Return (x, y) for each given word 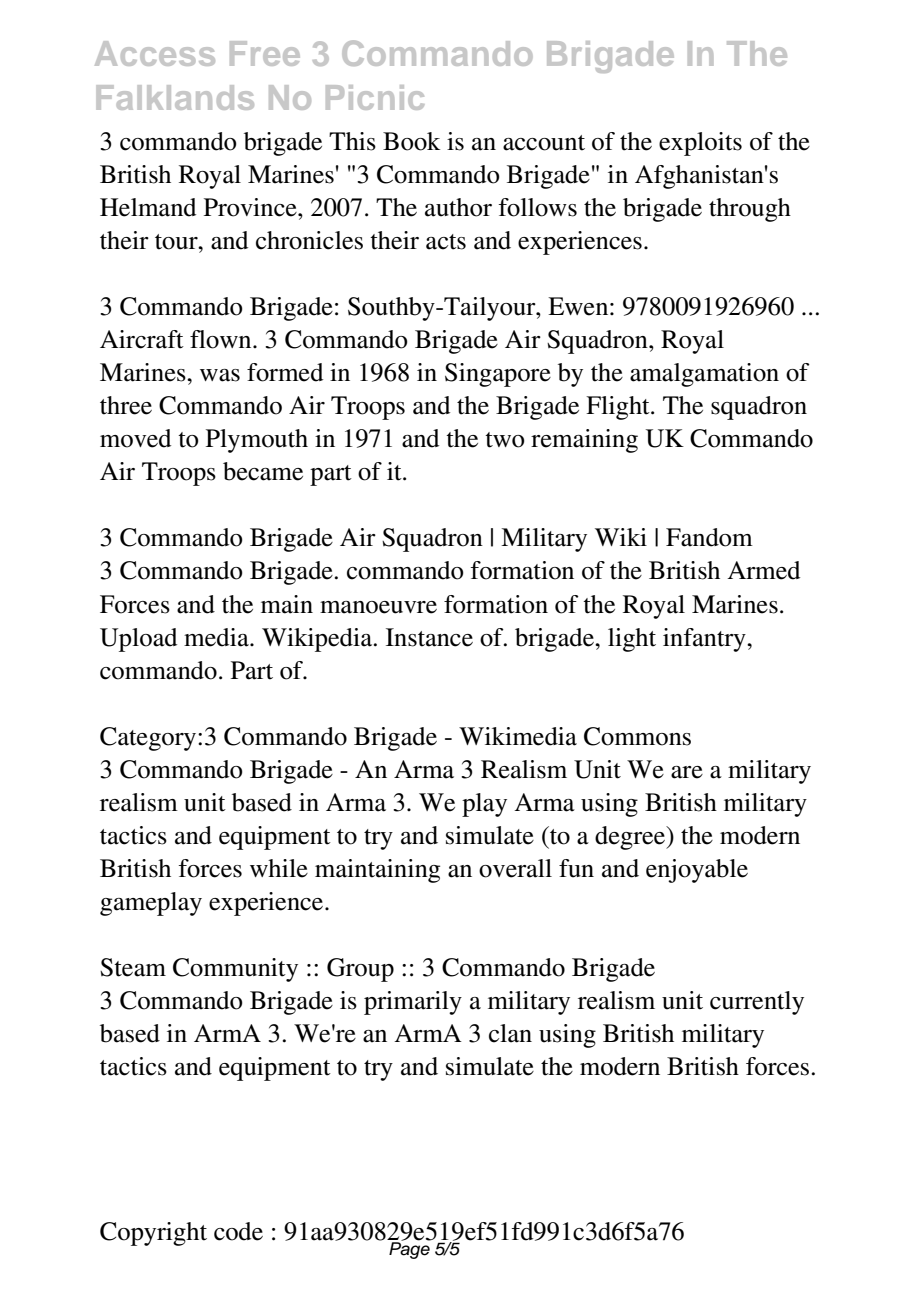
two (505, 440)
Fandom (709, 537)
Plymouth (257, 441)
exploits (700, 144)
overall (515, 868)
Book (411, 141)
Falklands (175, 97)
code (238, 1231)
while (279, 868)
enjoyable (697, 871)
